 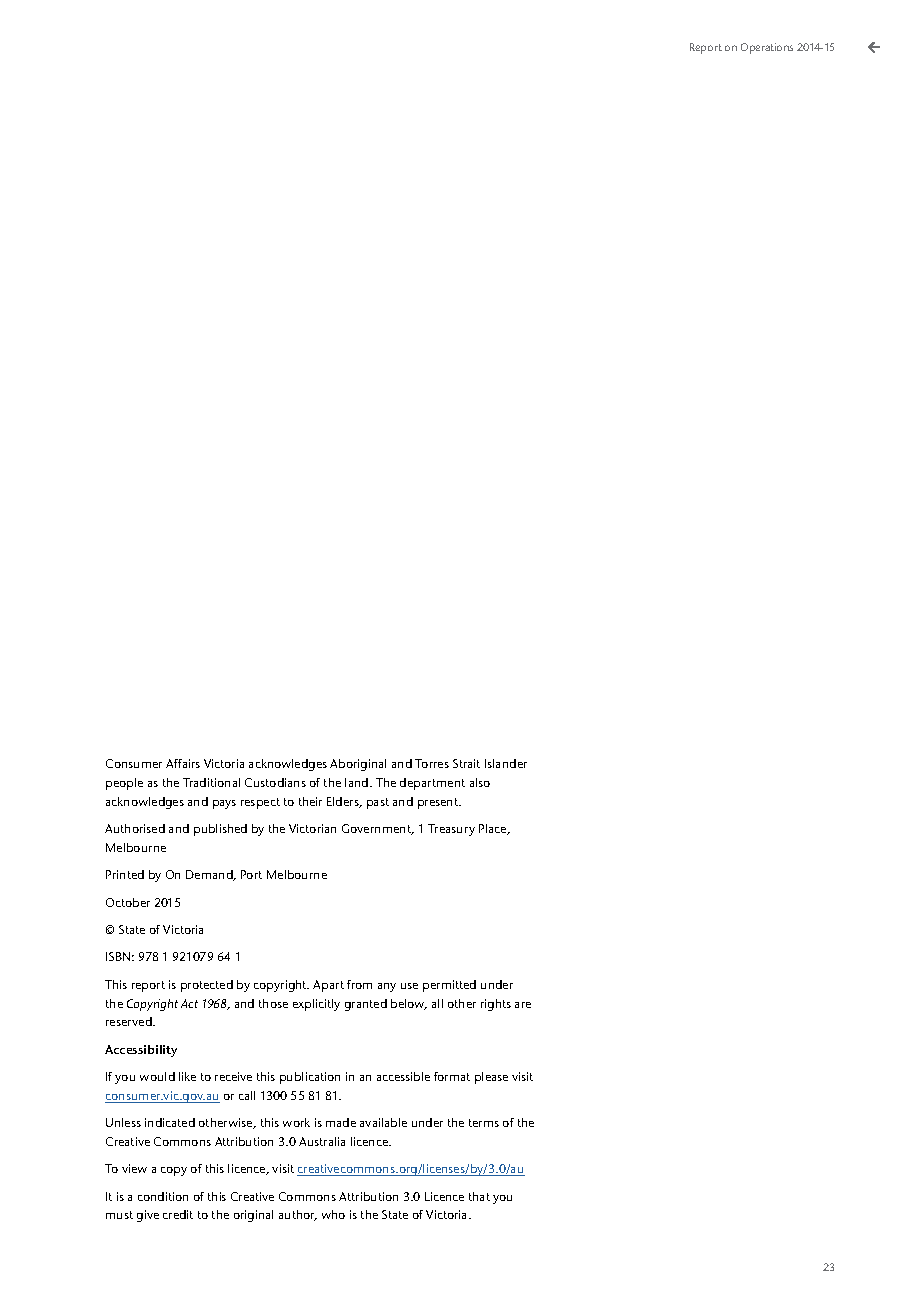 I want to click on department, so click(x=432, y=784).
